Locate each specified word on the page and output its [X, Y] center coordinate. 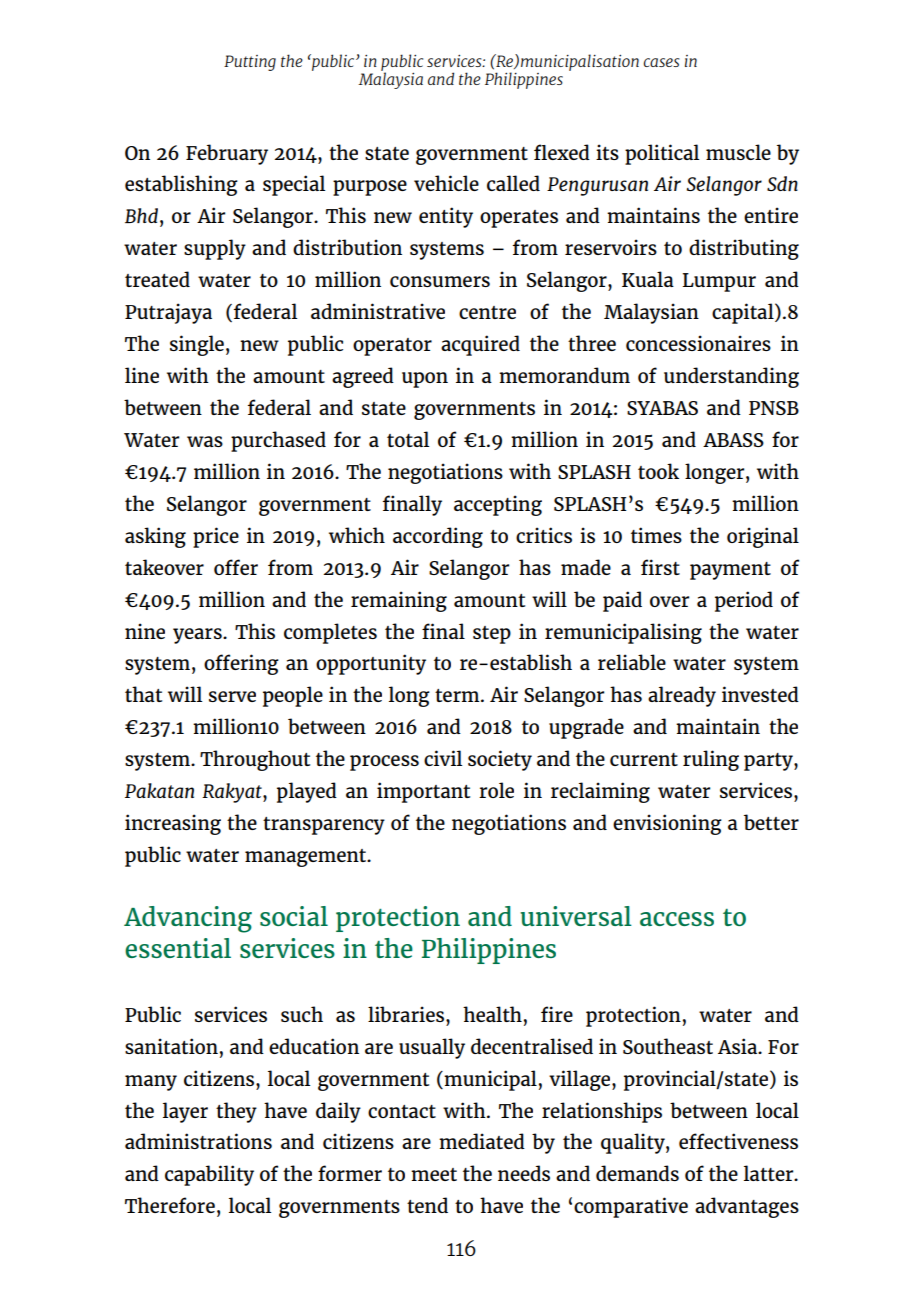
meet [434, 1174]
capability [209, 1175]
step [492, 635]
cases [661, 62]
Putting [250, 63]
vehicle [446, 183]
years [198, 636]
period [744, 601]
